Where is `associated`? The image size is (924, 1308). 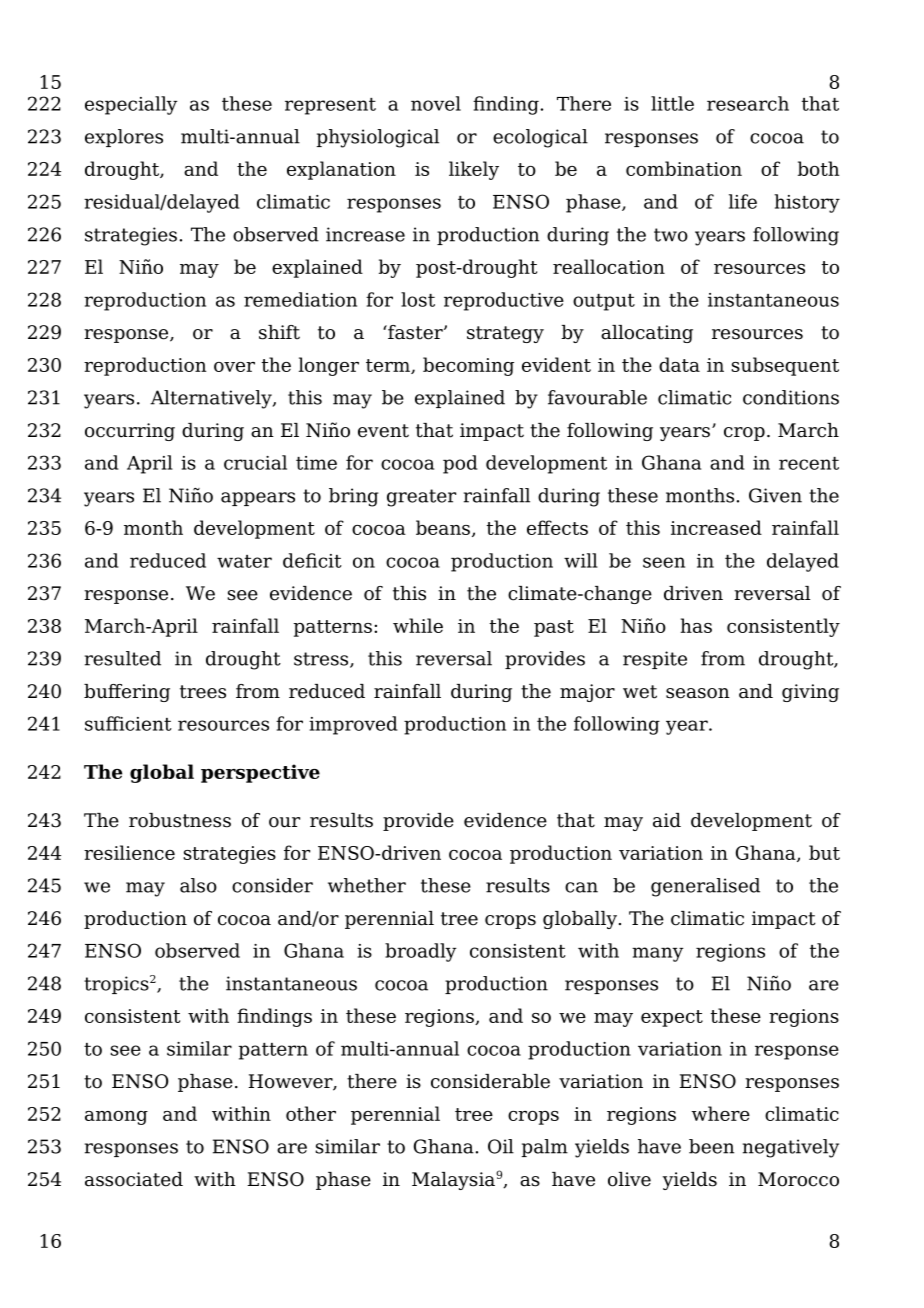 associated is located at coordinates (134, 1179).
